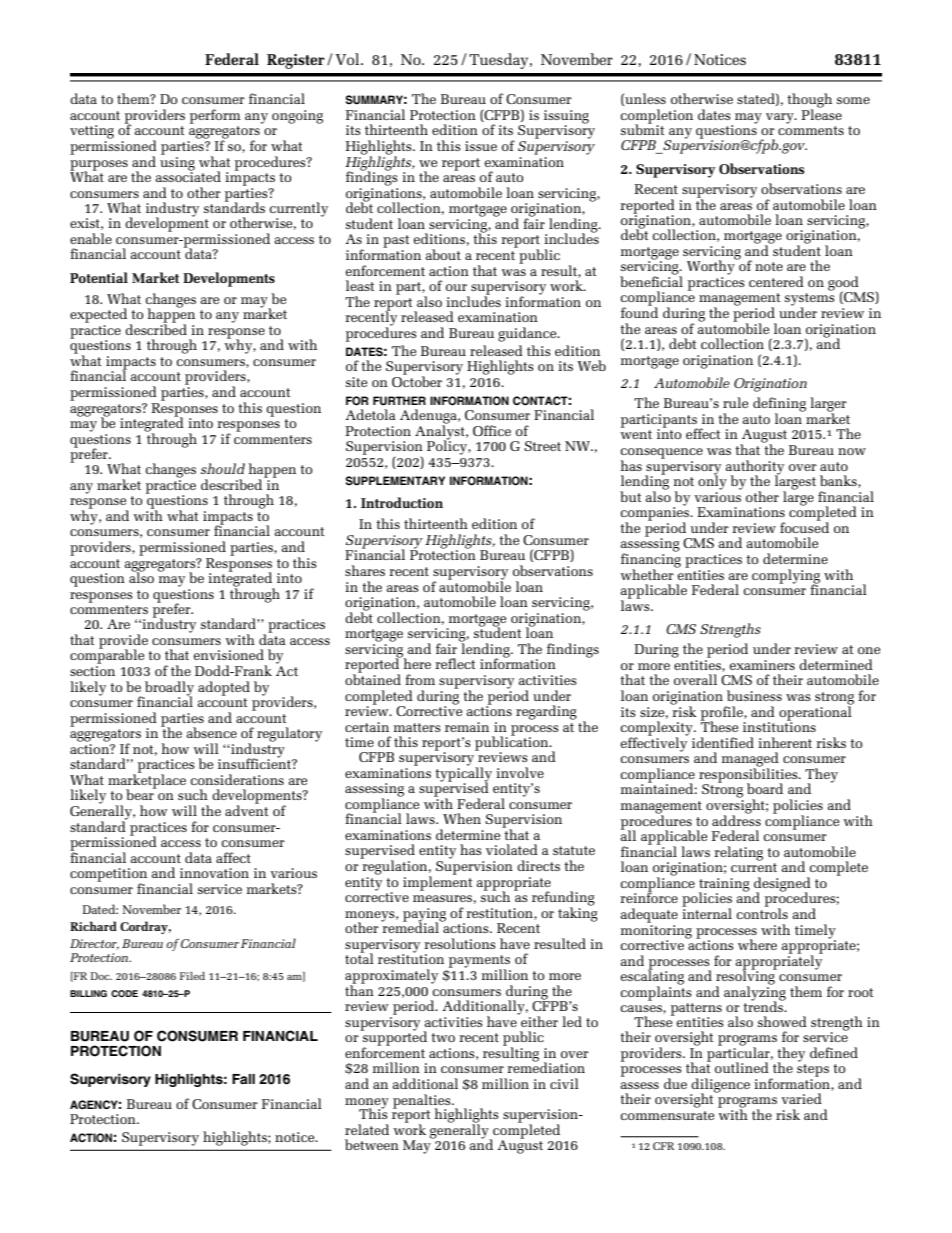 The width and height of the screenshot is (952, 1233). Describe the element at coordinates (779, 405) in the screenshot. I see `defining` at that location.
